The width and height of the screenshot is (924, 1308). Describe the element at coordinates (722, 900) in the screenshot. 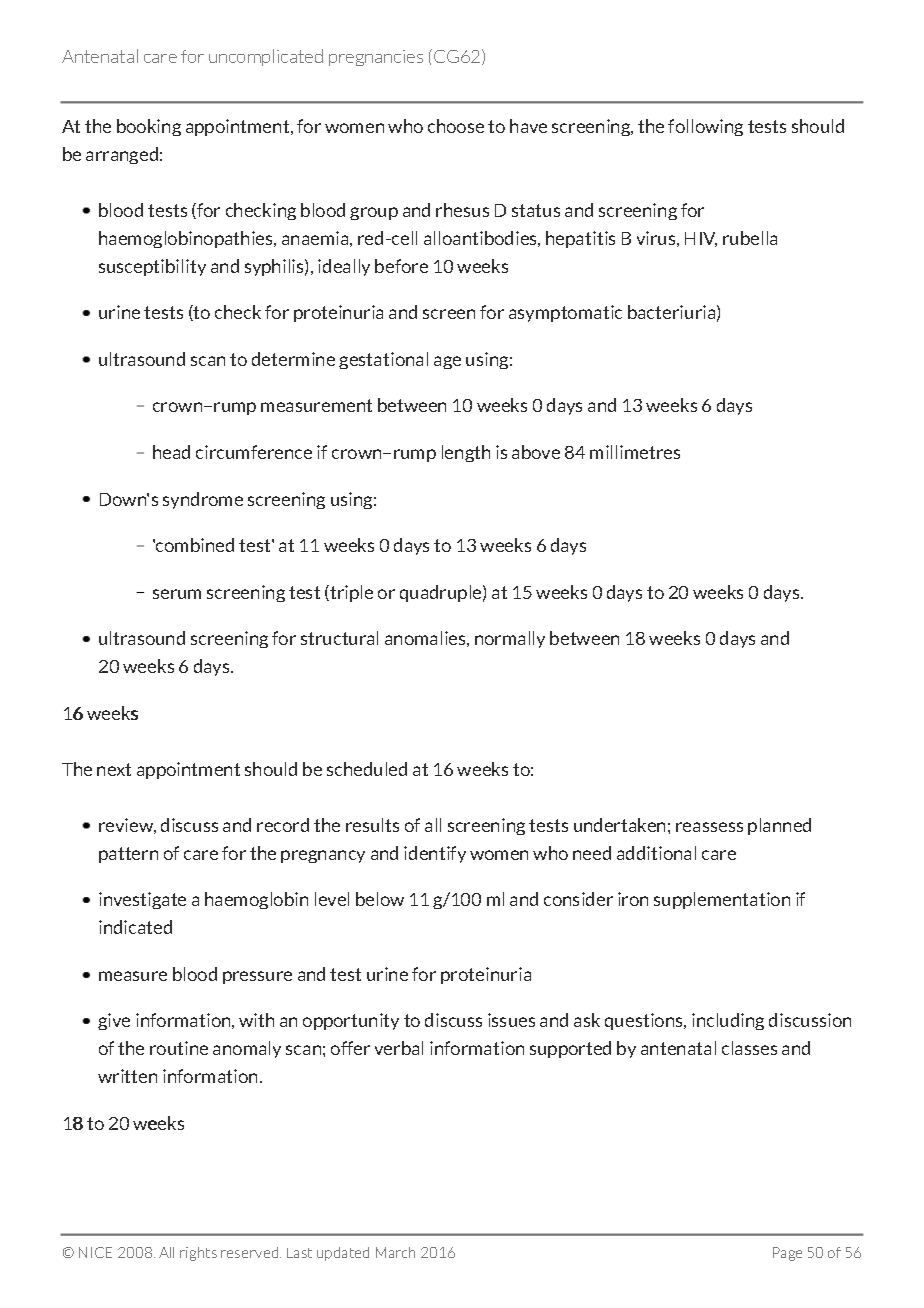

I see `supplementation` at that location.
